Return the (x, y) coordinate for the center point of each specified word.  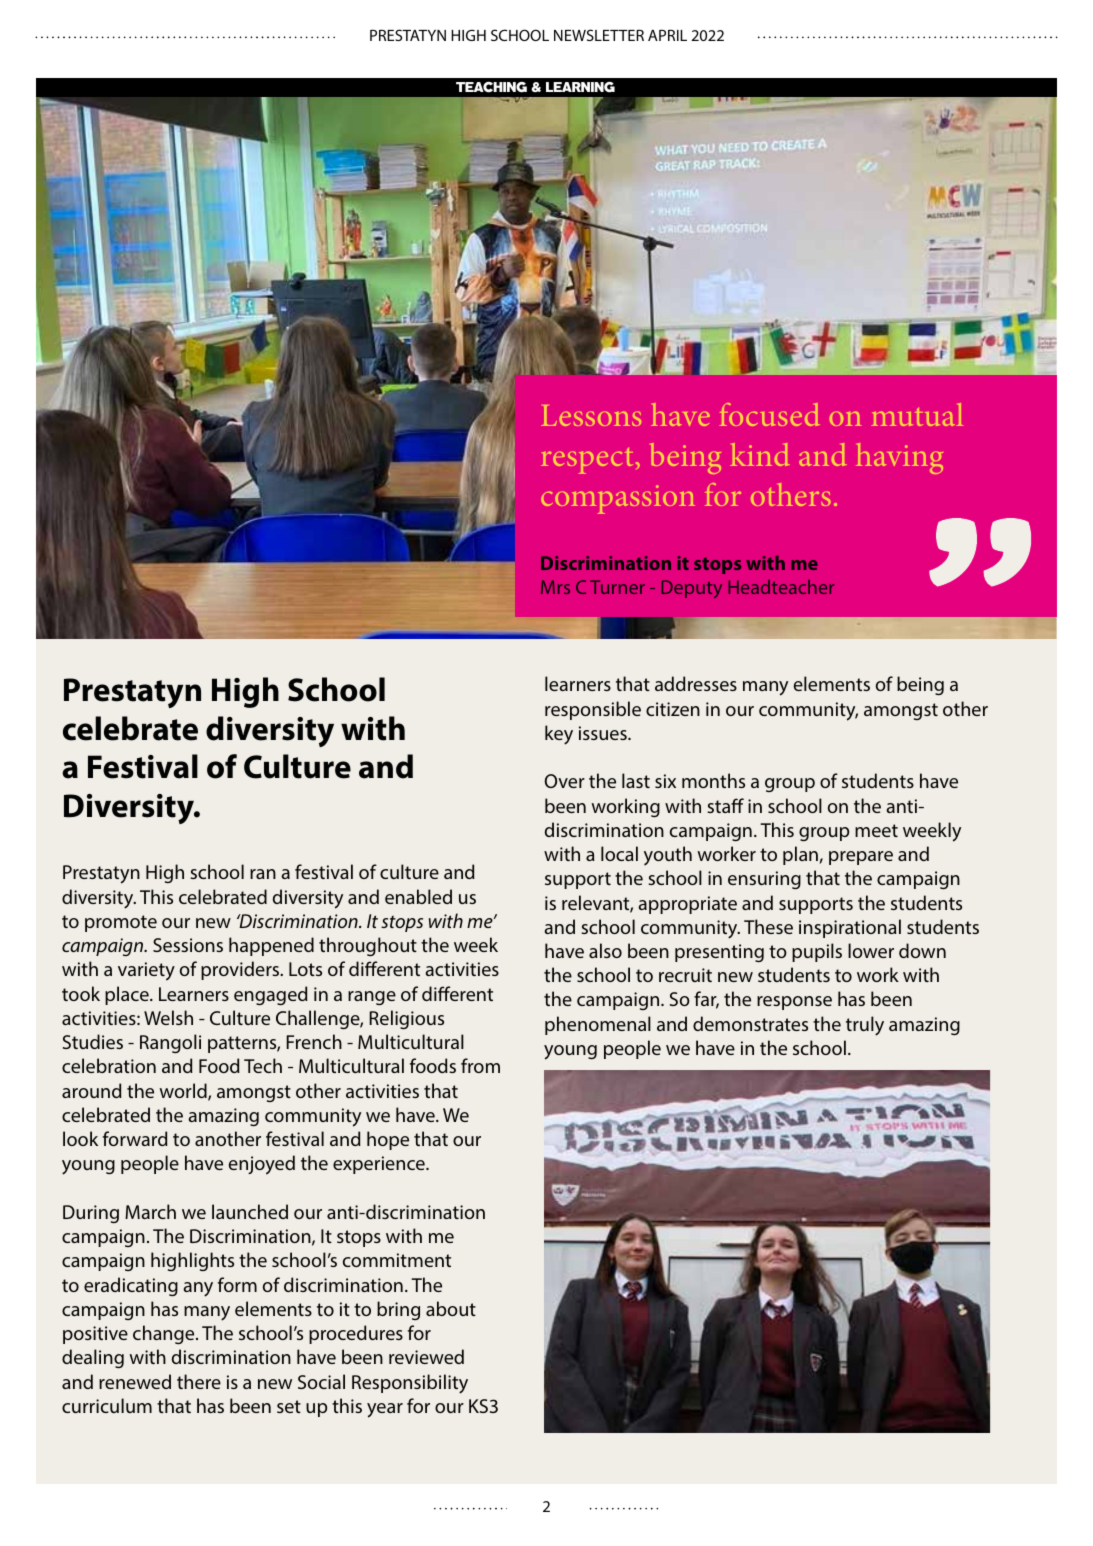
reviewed (426, 1356)
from (480, 1065)
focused (769, 414)
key (559, 735)
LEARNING (580, 87)
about (451, 1308)
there (199, 1381)
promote (121, 923)
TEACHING (491, 87)
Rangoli (170, 1043)
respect (587, 461)
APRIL (667, 35)
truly (865, 1026)
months (713, 780)
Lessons (591, 415)
